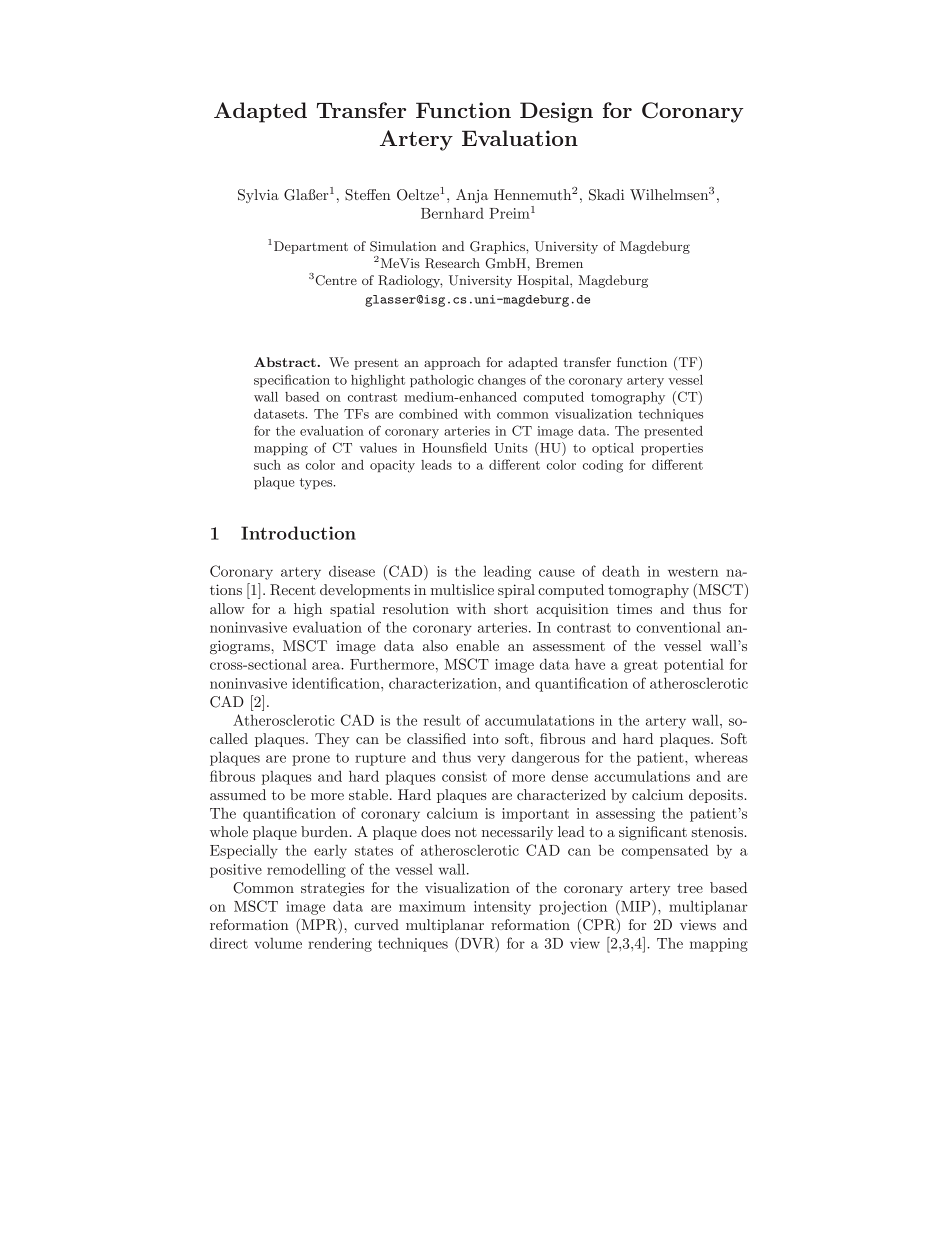 The width and height of the screenshot is (952, 1233). What do you see at coordinates (472, 196) in the screenshot?
I see `Anja` at bounding box center [472, 196].
